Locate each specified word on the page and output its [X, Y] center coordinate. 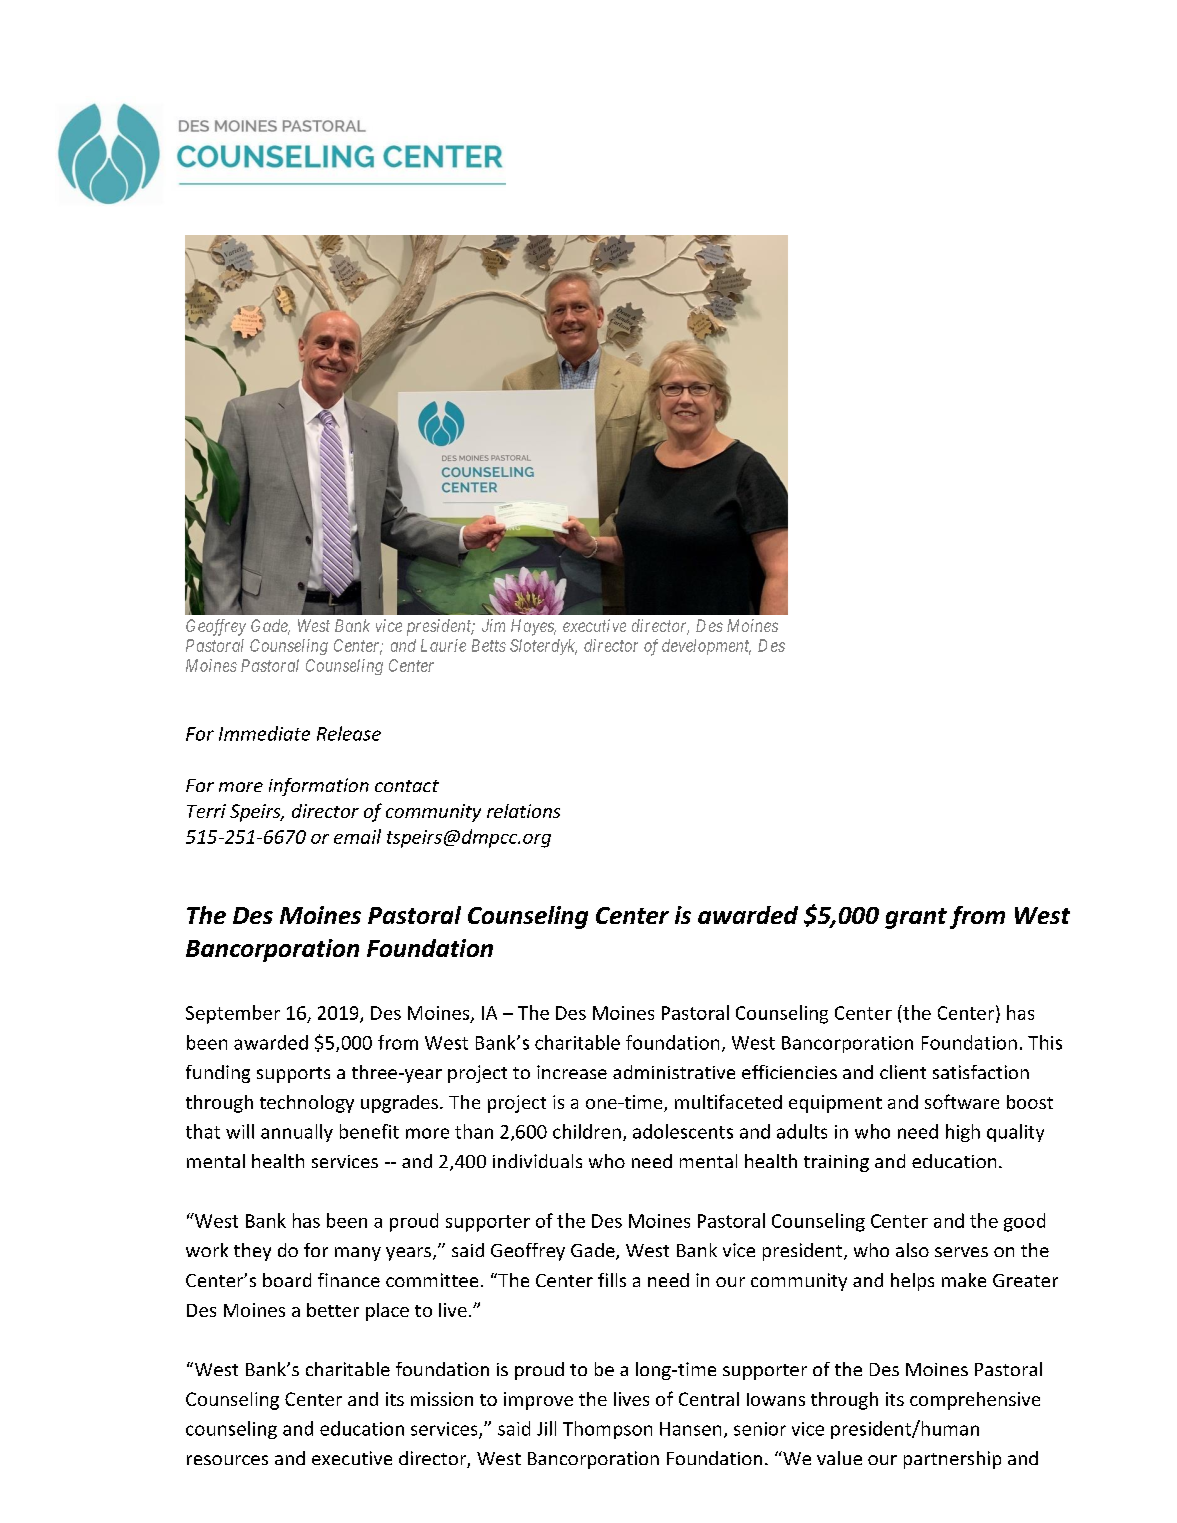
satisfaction [981, 1072]
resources [227, 1460]
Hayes [533, 627]
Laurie [443, 645]
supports [293, 1075]
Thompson [607, 1430]
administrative [674, 1072]
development [706, 647]
